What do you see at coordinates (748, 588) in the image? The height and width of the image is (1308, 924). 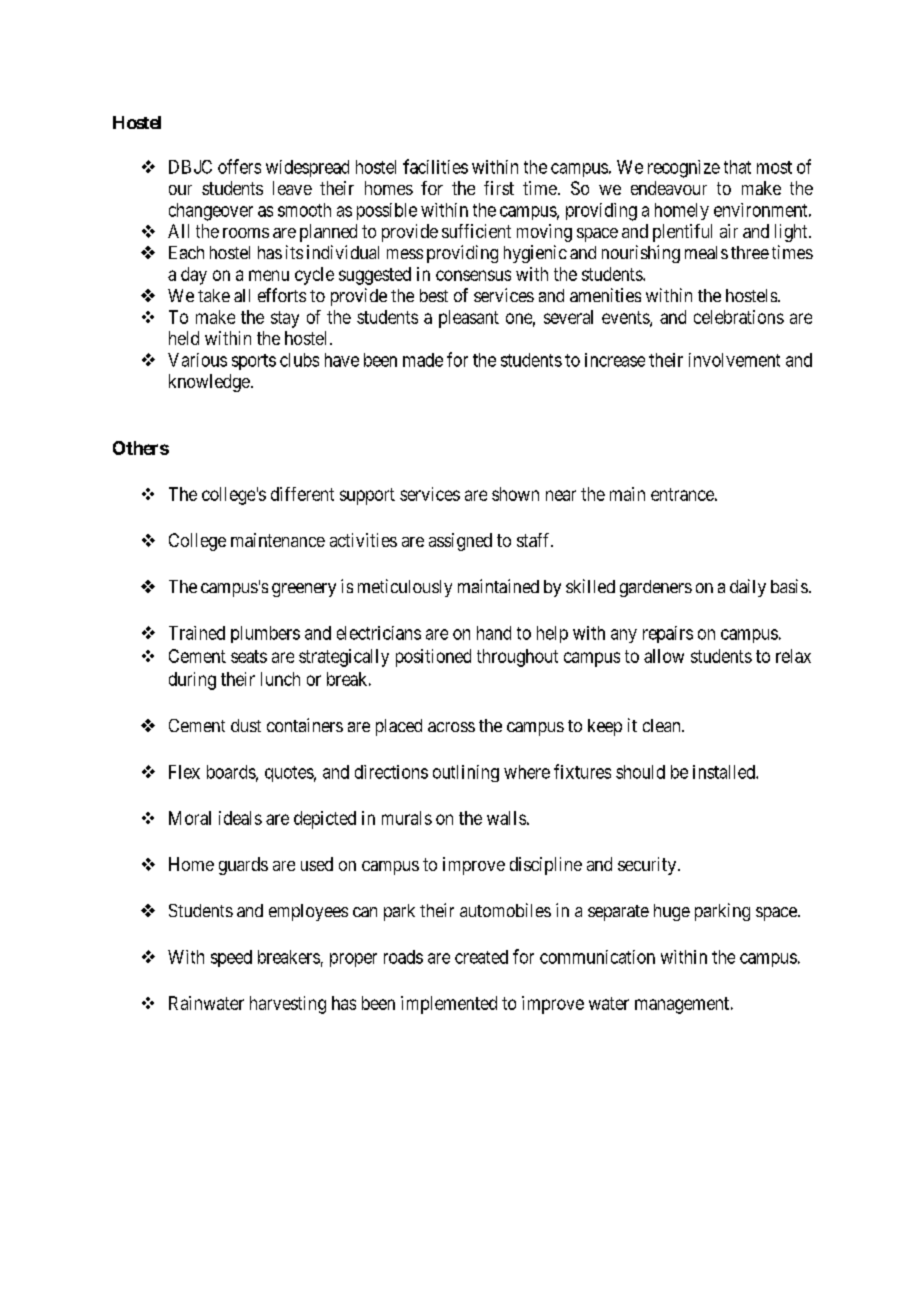 I see `daily` at bounding box center [748, 588].
